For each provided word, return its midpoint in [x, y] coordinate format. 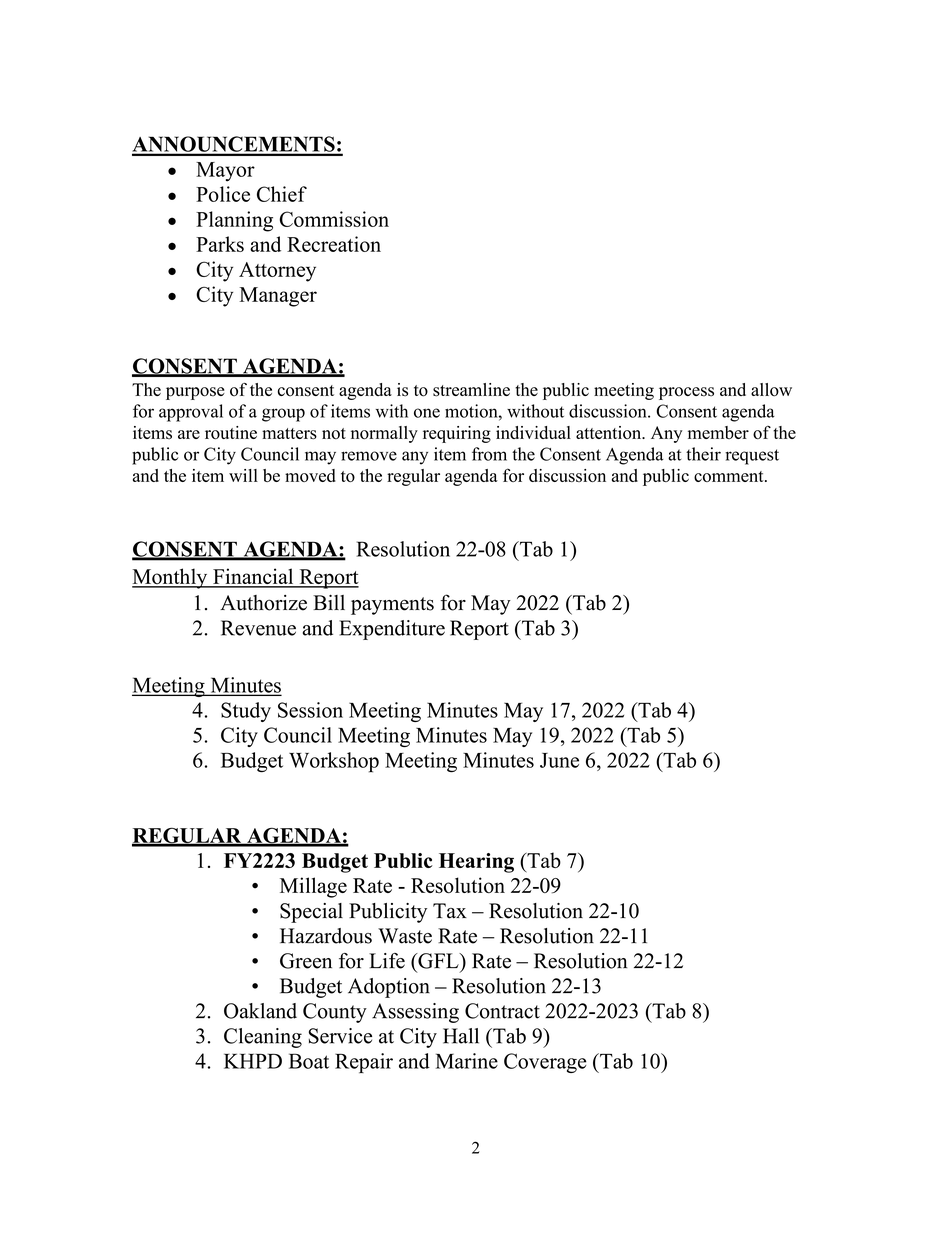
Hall [461, 1036]
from [489, 454]
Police [223, 194]
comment [730, 476]
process [686, 393]
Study [246, 712]
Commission [334, 219]
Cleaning [263, 1038]
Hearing [476, 863]
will [243, 475]
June [559, 760]
